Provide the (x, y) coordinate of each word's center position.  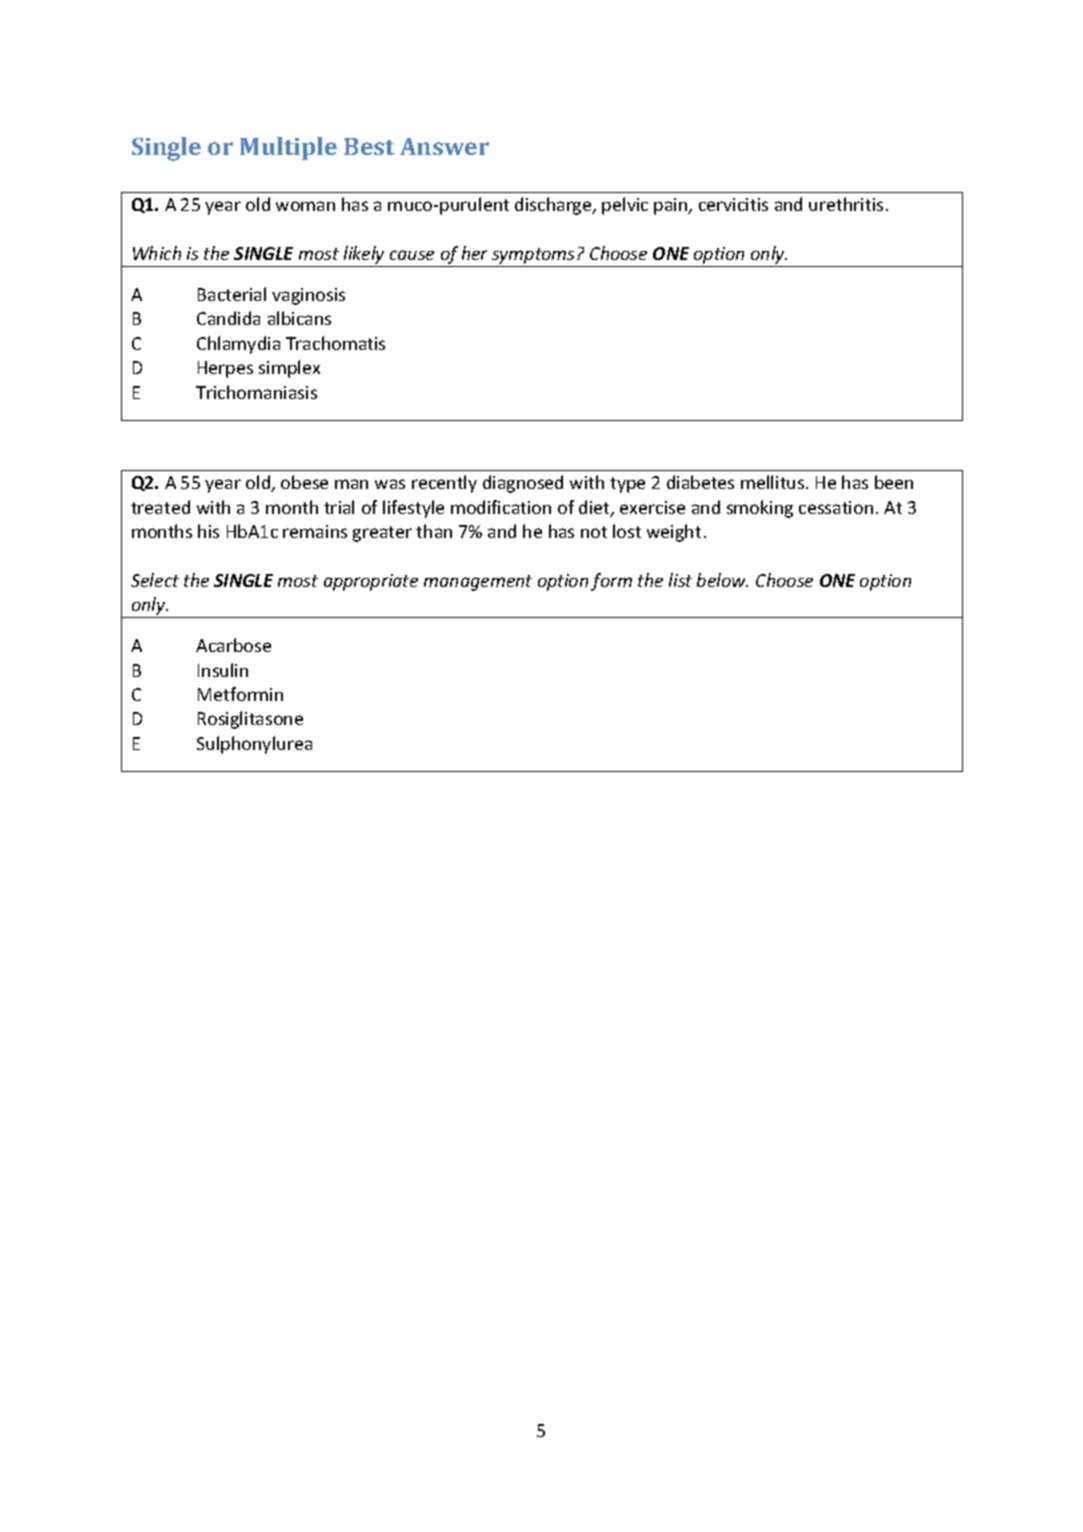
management (478, 583)
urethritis (846, 204)
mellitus (774, 482)
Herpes (225, 369)
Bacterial (232, 294)
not (594, 532)
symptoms (534, 257)
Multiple (288, 148)
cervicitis (733, 204)
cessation (836, 507)
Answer (444, 146)
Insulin (223, 670)
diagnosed (523, 484)
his (208, 531)
